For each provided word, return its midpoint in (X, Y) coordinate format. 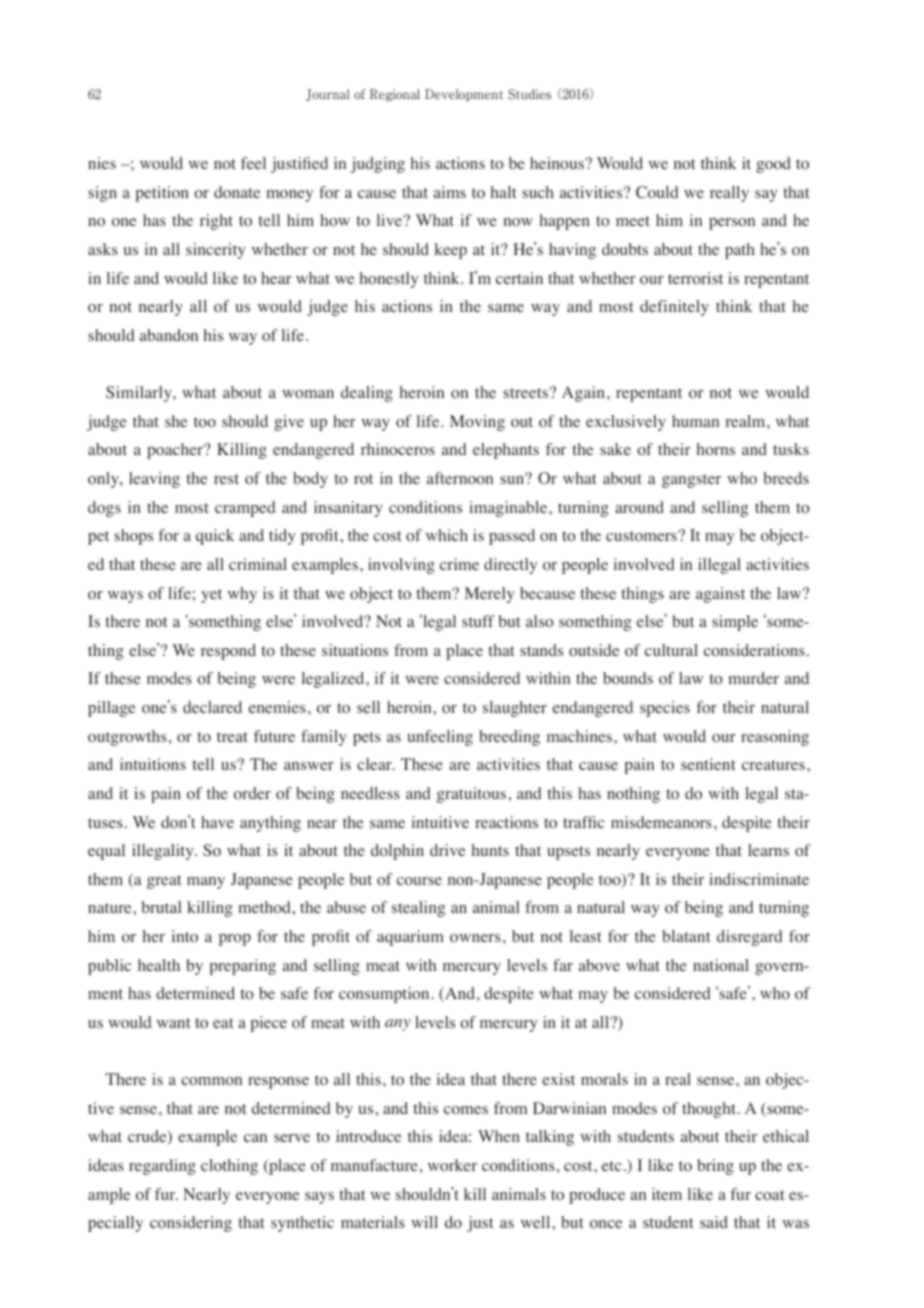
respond (228, 652)
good (773, 165)
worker (452, 1165)
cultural (671, 650)
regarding (162, 1167)
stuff (478, 621)
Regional (395, 95)
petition (162, 194)
